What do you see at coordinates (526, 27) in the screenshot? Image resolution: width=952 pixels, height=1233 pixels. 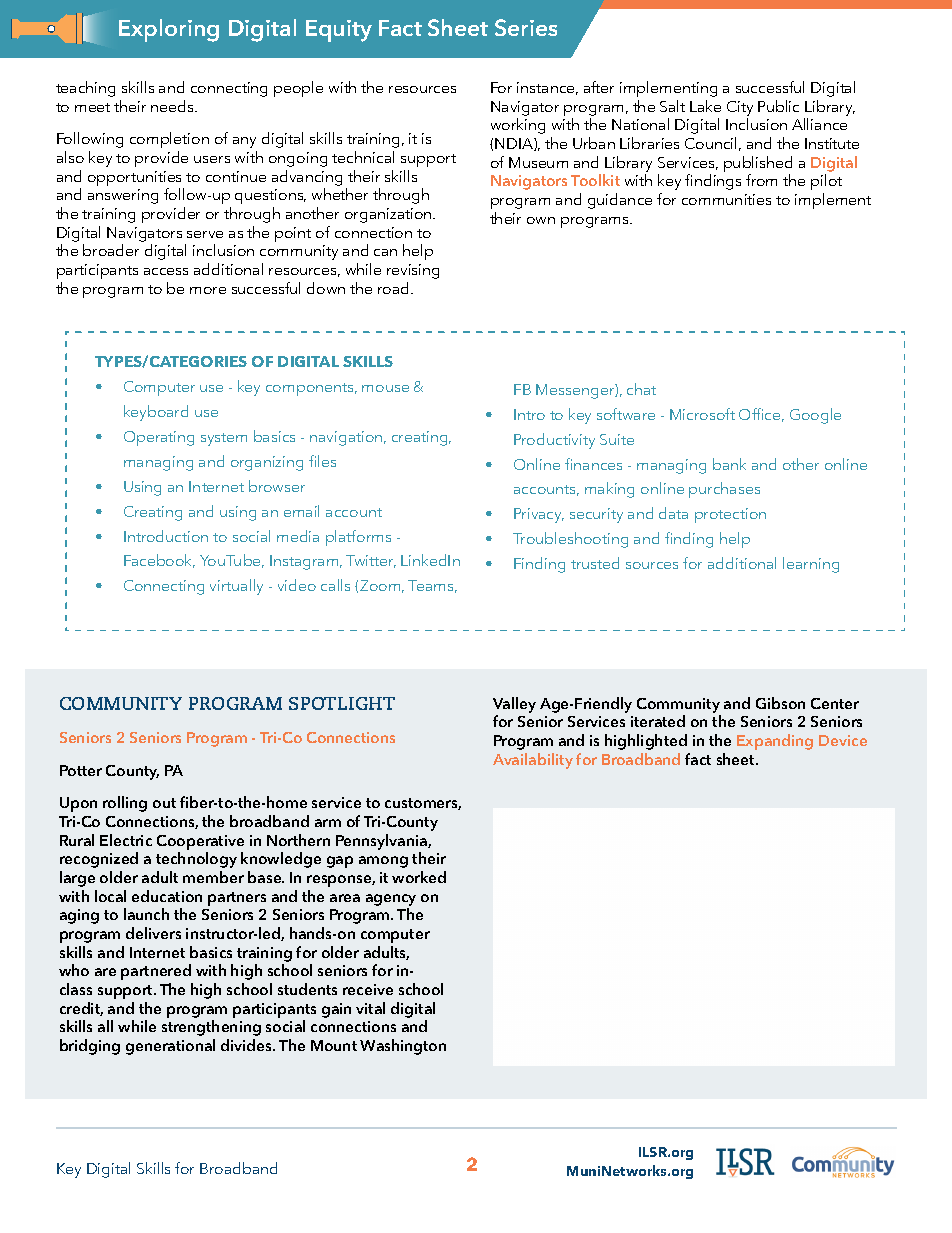 I see `Series` at bounding box center [526, 27].
